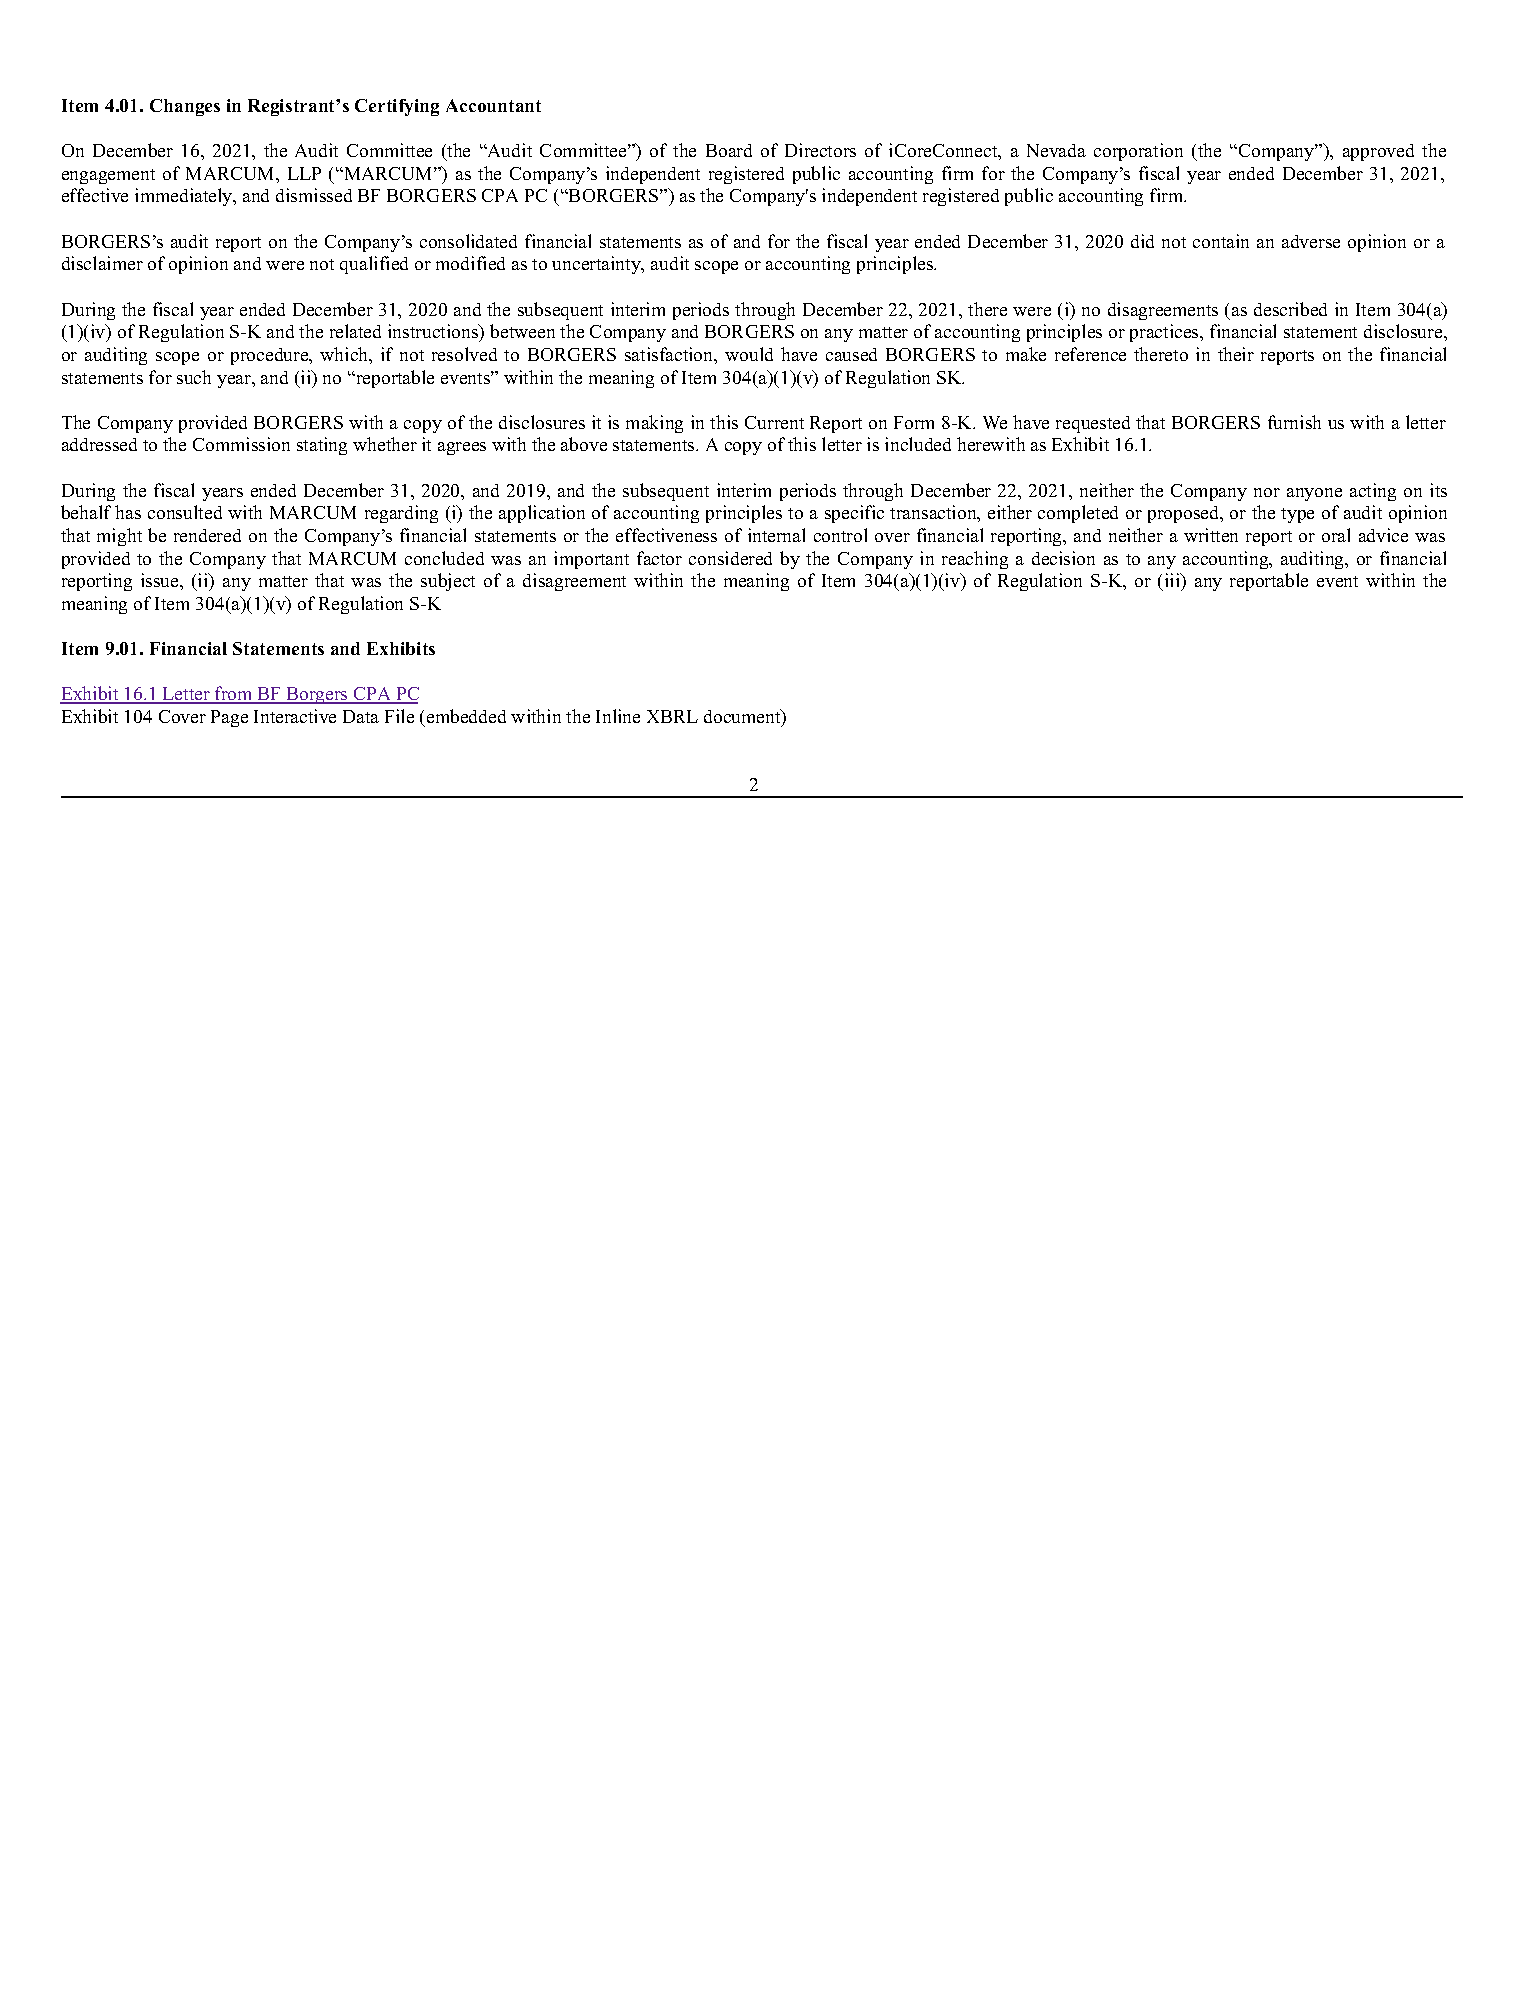  Describe the element at coordinates (743, 717) in the screenshot. I see `document` at that location.
